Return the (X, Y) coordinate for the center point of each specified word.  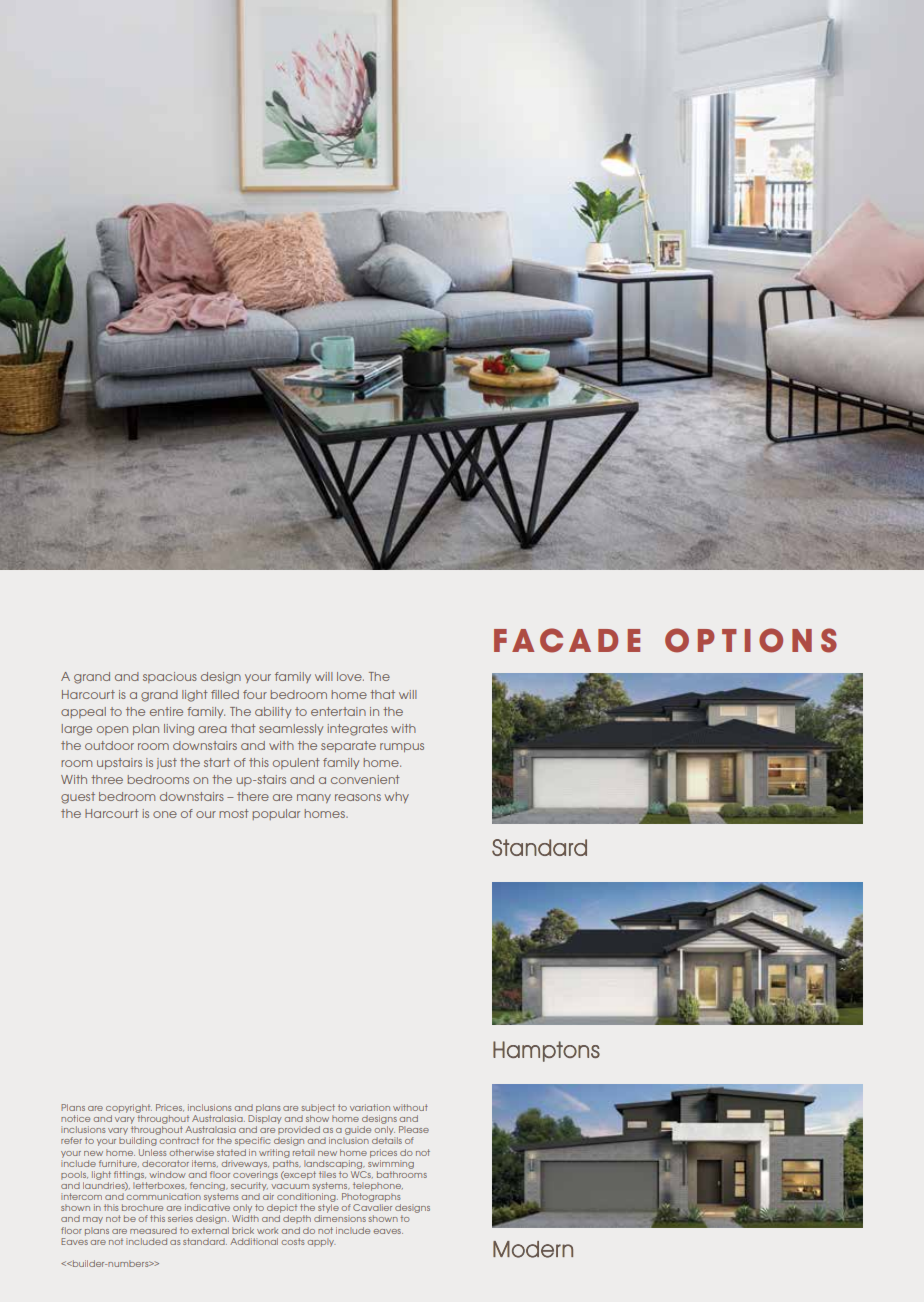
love (350, 676)
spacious (170, 677)
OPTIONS (751, 640)
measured (153, 1230)
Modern (533, 1249)
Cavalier (372, 1207)
